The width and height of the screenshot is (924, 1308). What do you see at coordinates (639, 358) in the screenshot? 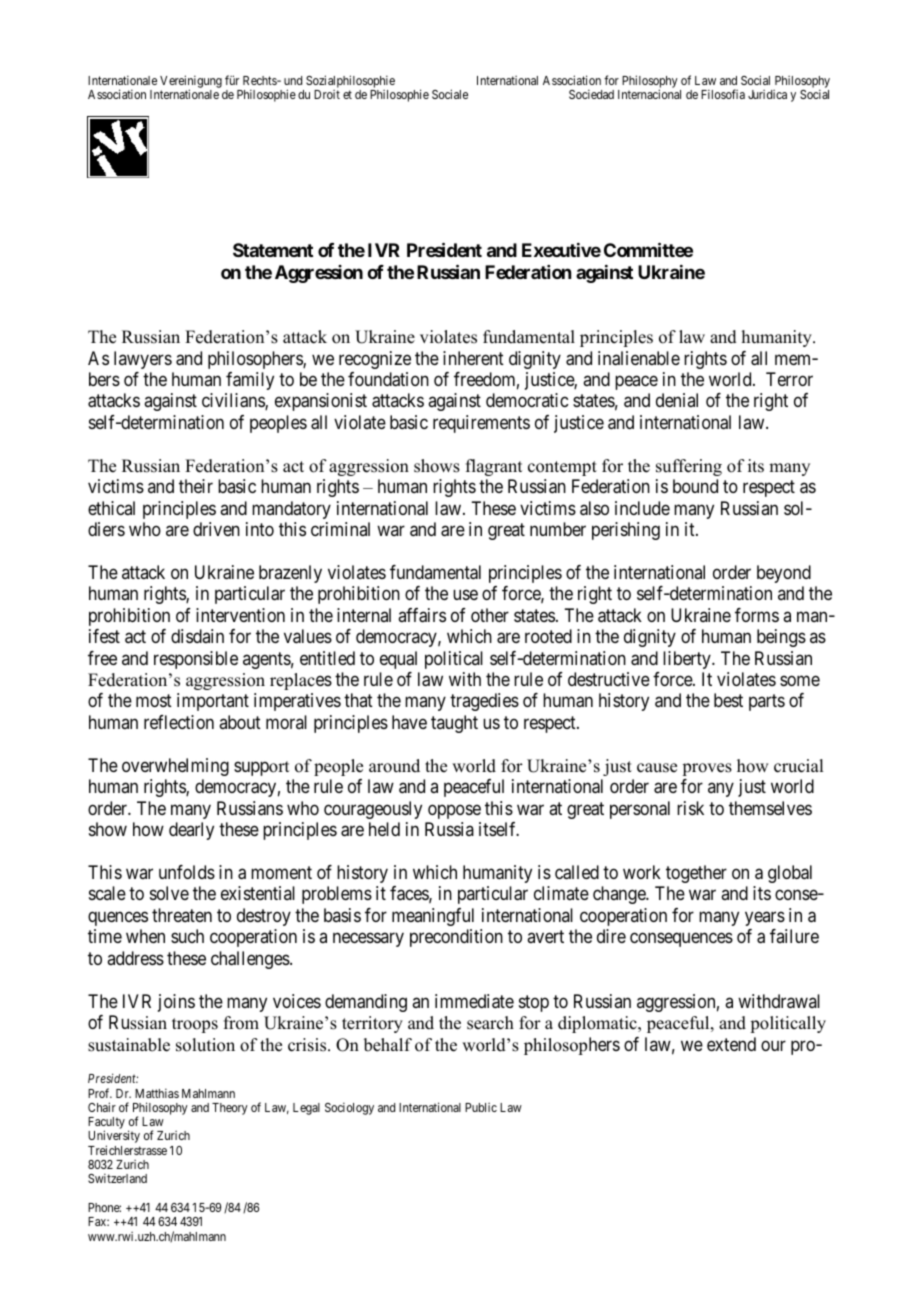
I see `inalienable` at bounding box center [639, 358].
